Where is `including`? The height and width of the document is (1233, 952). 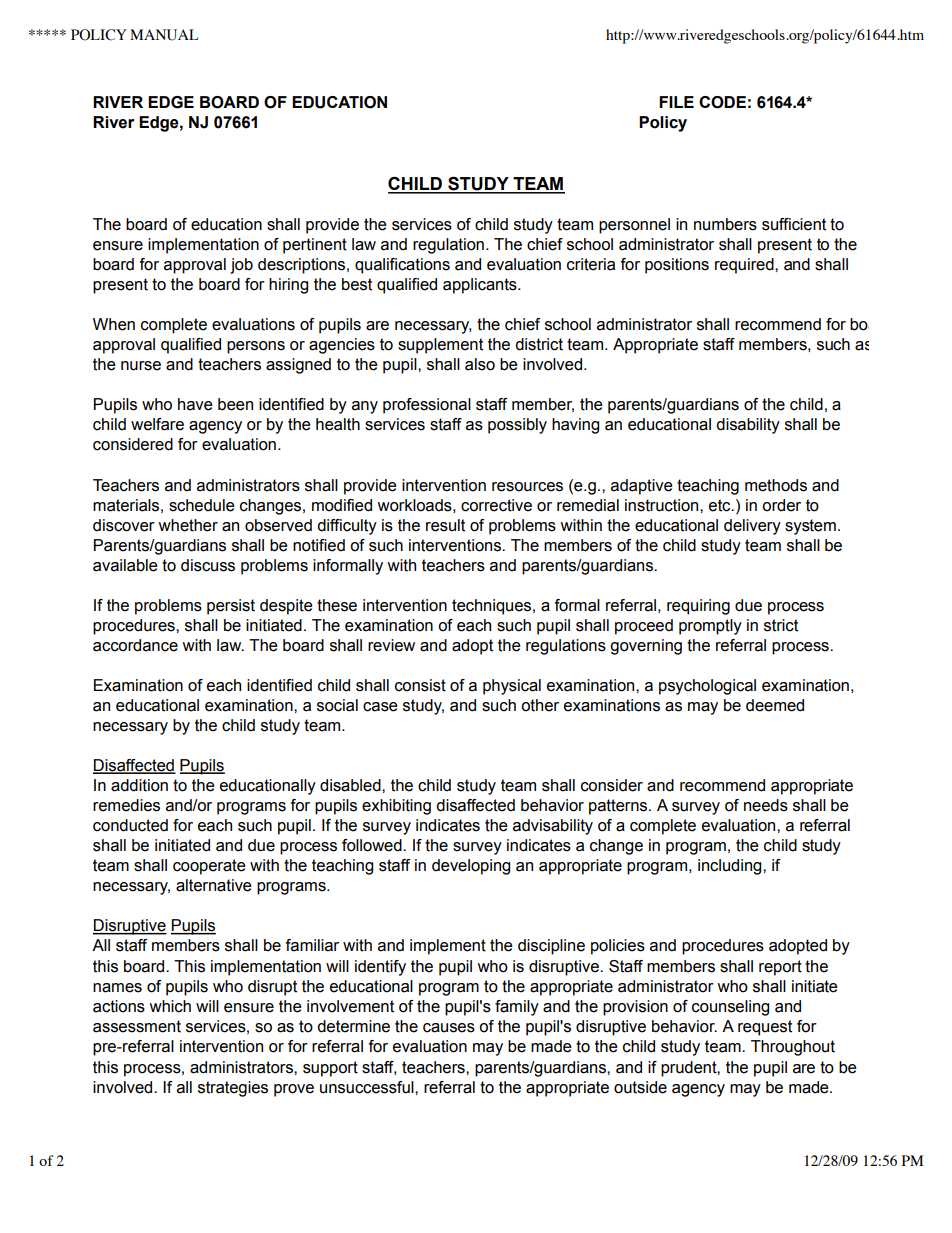
including is located at coordinates (731, 867).
